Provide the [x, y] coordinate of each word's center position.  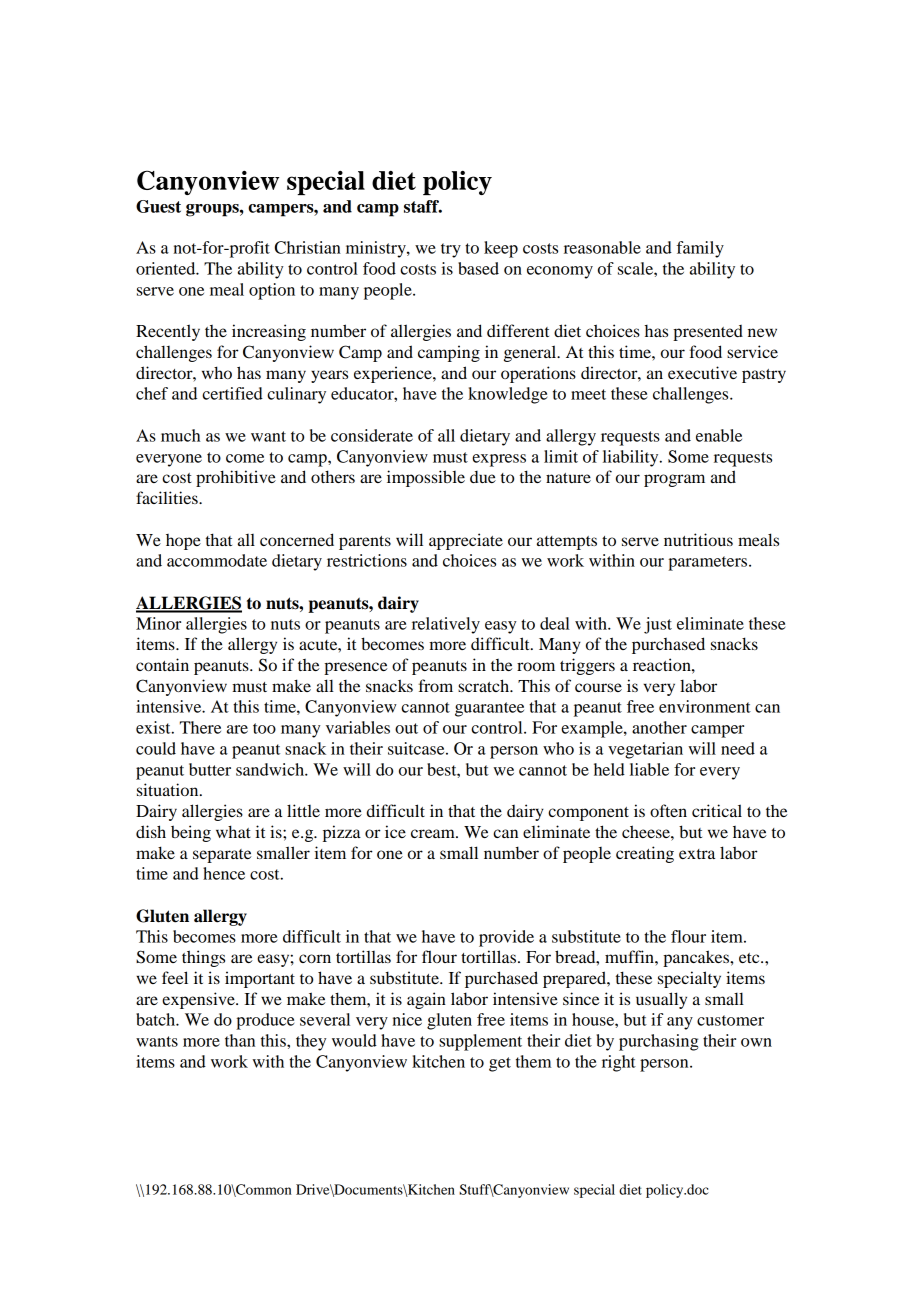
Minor [158, 623]
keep [501, 249]
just [658, 625]
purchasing [658, 1042]
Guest [158, 206]
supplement [480, 1042]
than [240, 1040]
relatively [446, 625]
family [700, 249]
